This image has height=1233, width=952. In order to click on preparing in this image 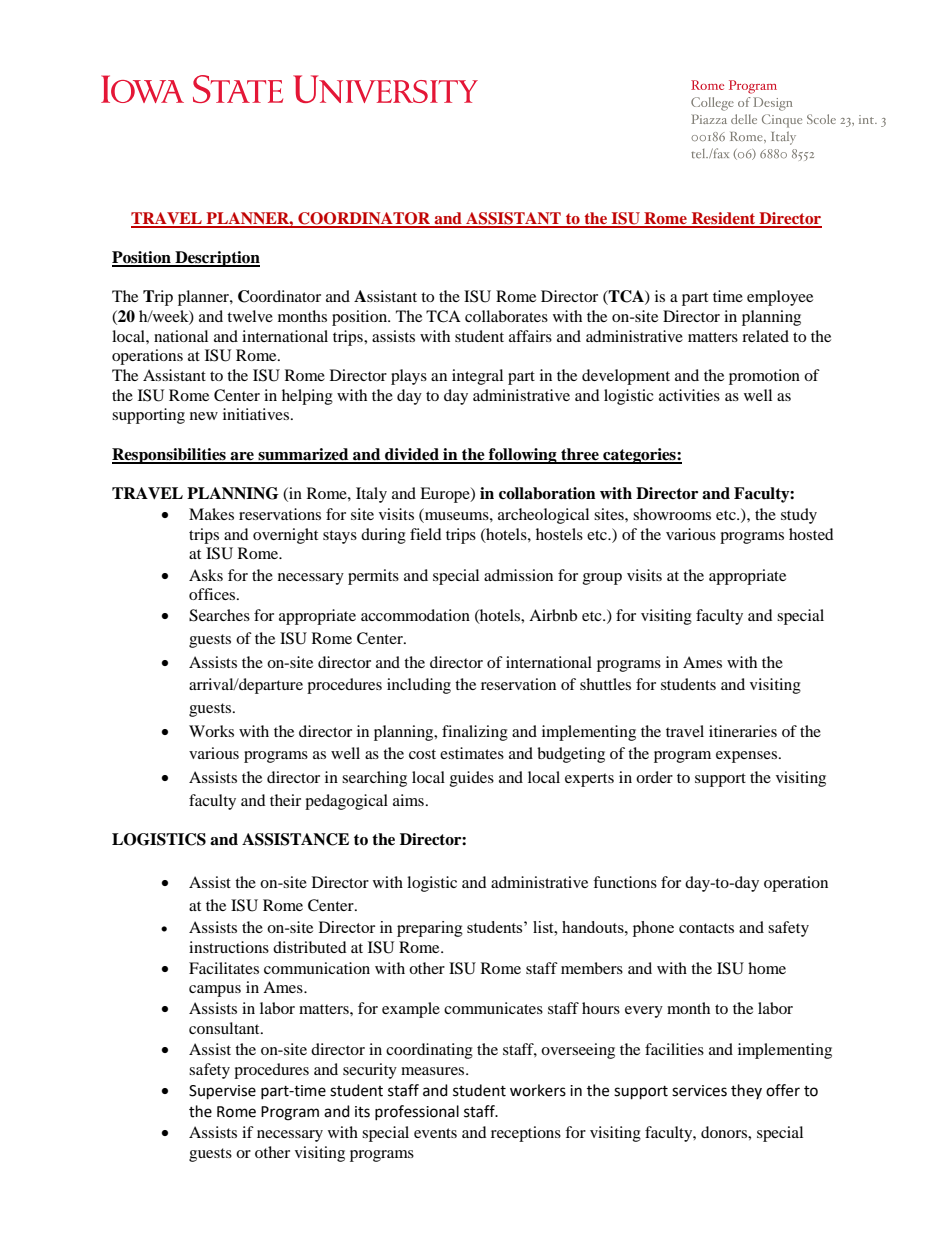, I will do `click(430, 929)`.
